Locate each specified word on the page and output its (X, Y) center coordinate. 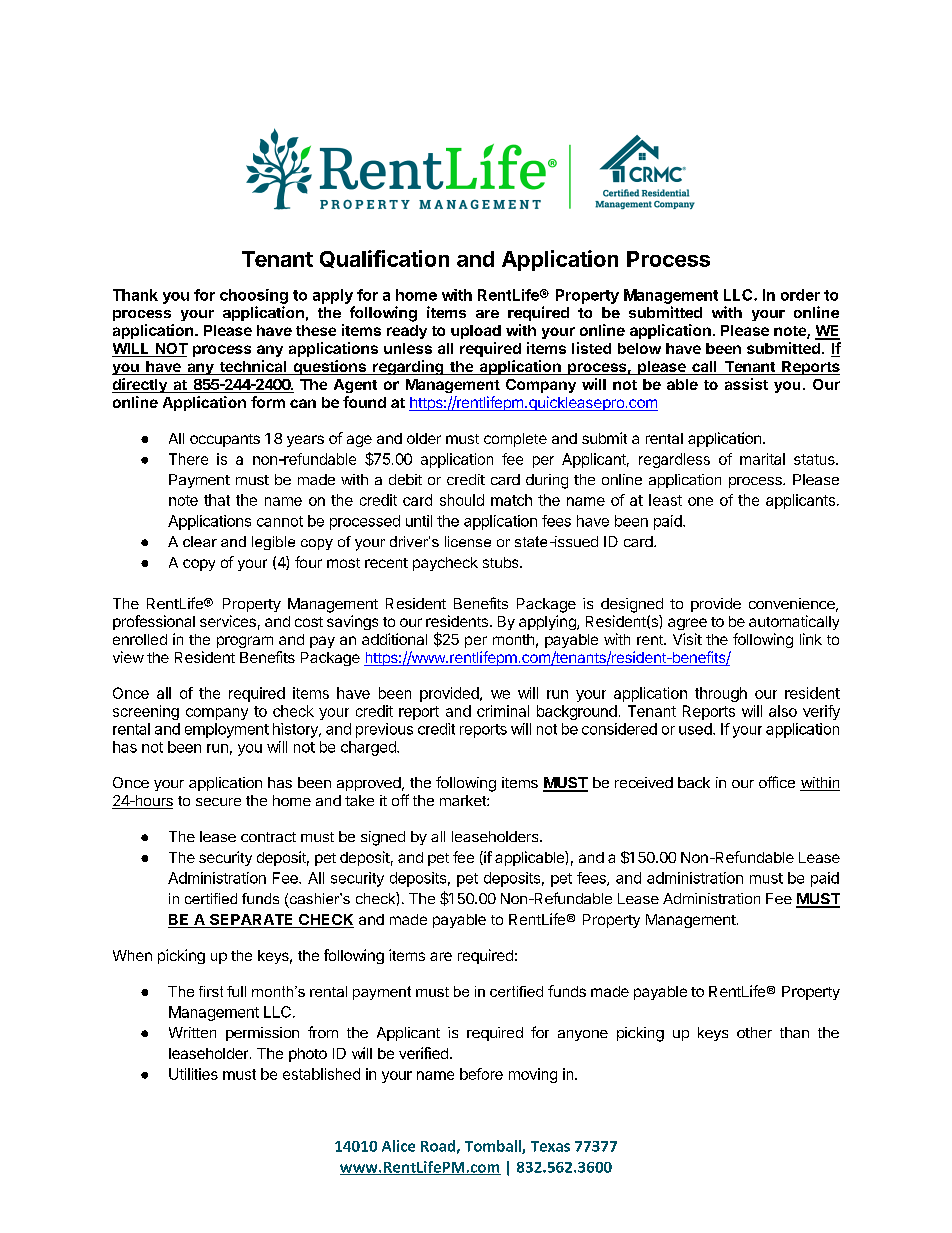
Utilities (193, 1074)
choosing (254, 296)
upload (476, 332)
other (754, 1032)
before (481, 1074)
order (800, 295)
